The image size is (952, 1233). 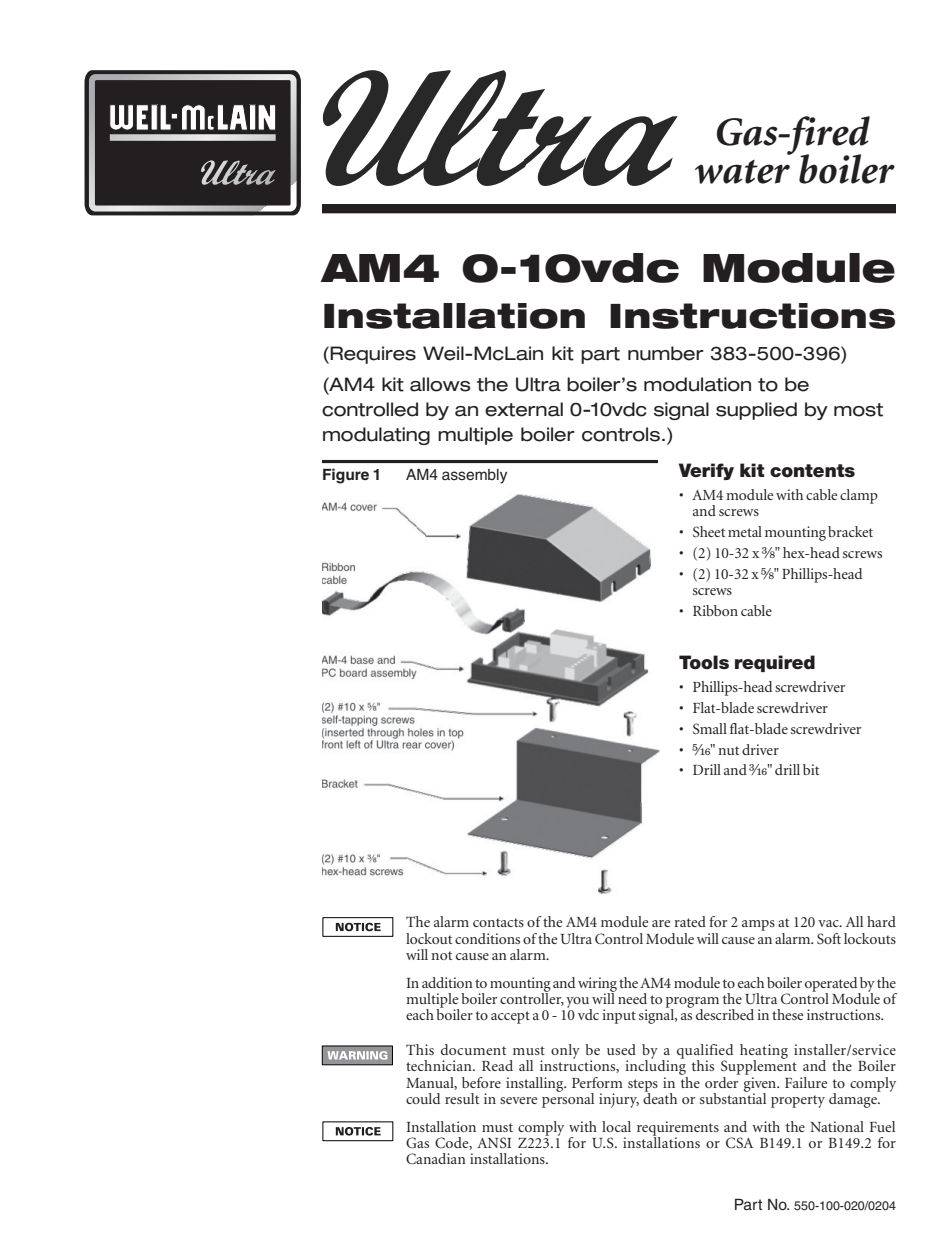 What do you see at coordinates (666, 353) in the page?
I see `number` at bounding box center [666, 353].
